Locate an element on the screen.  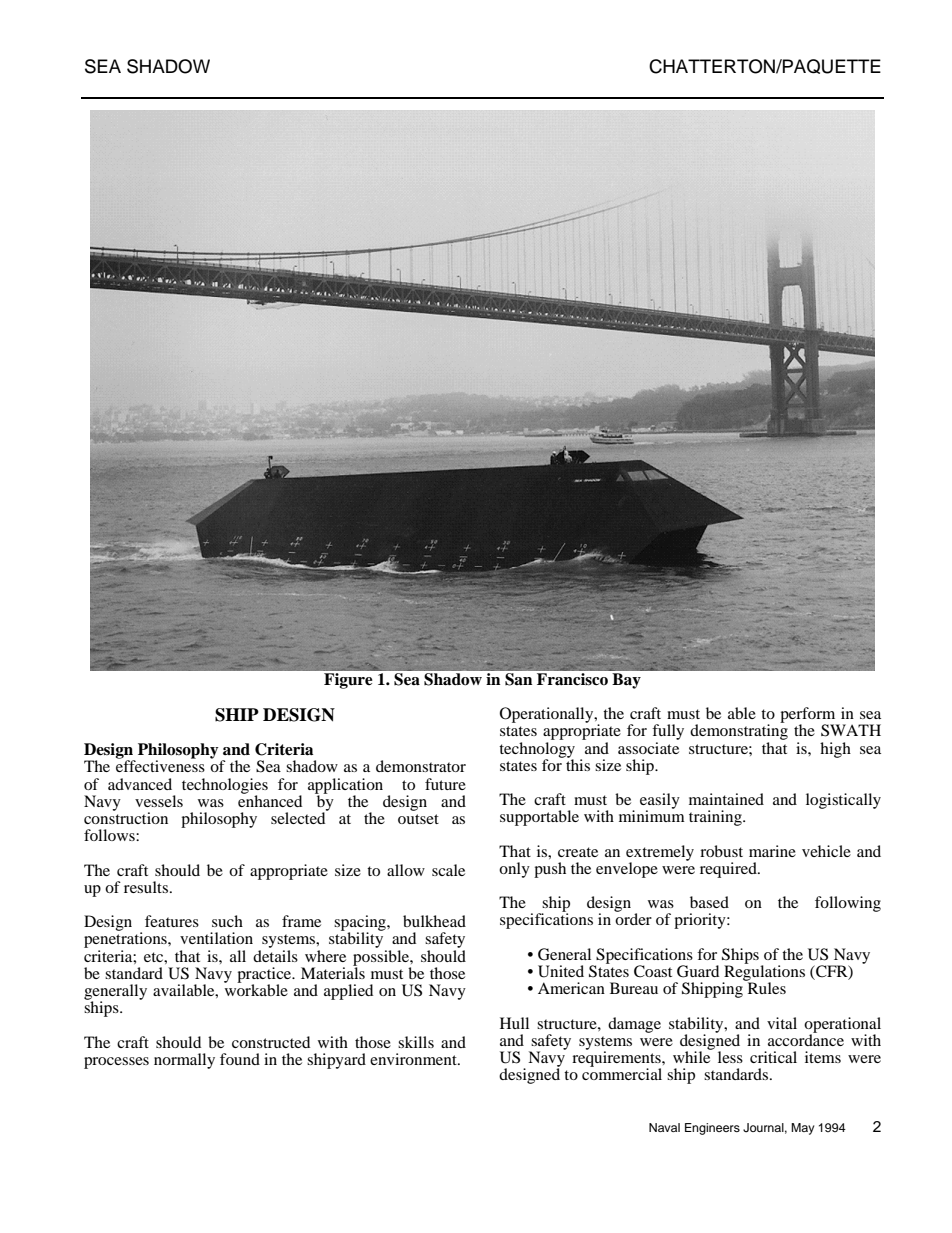
Naval is located at coordinates (664, 1127).
